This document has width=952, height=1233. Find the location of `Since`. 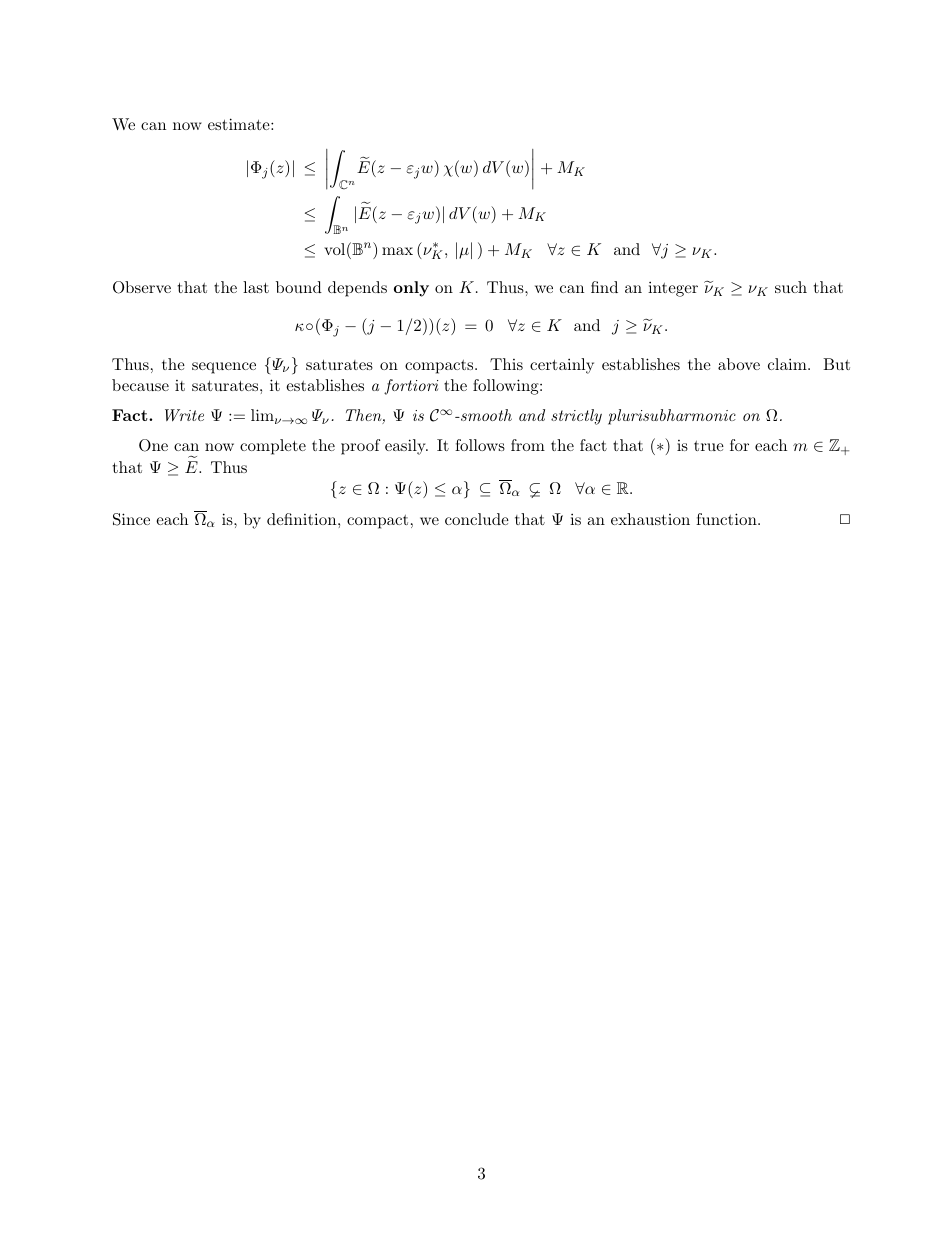

Since is located at coordinates (131, 519).
